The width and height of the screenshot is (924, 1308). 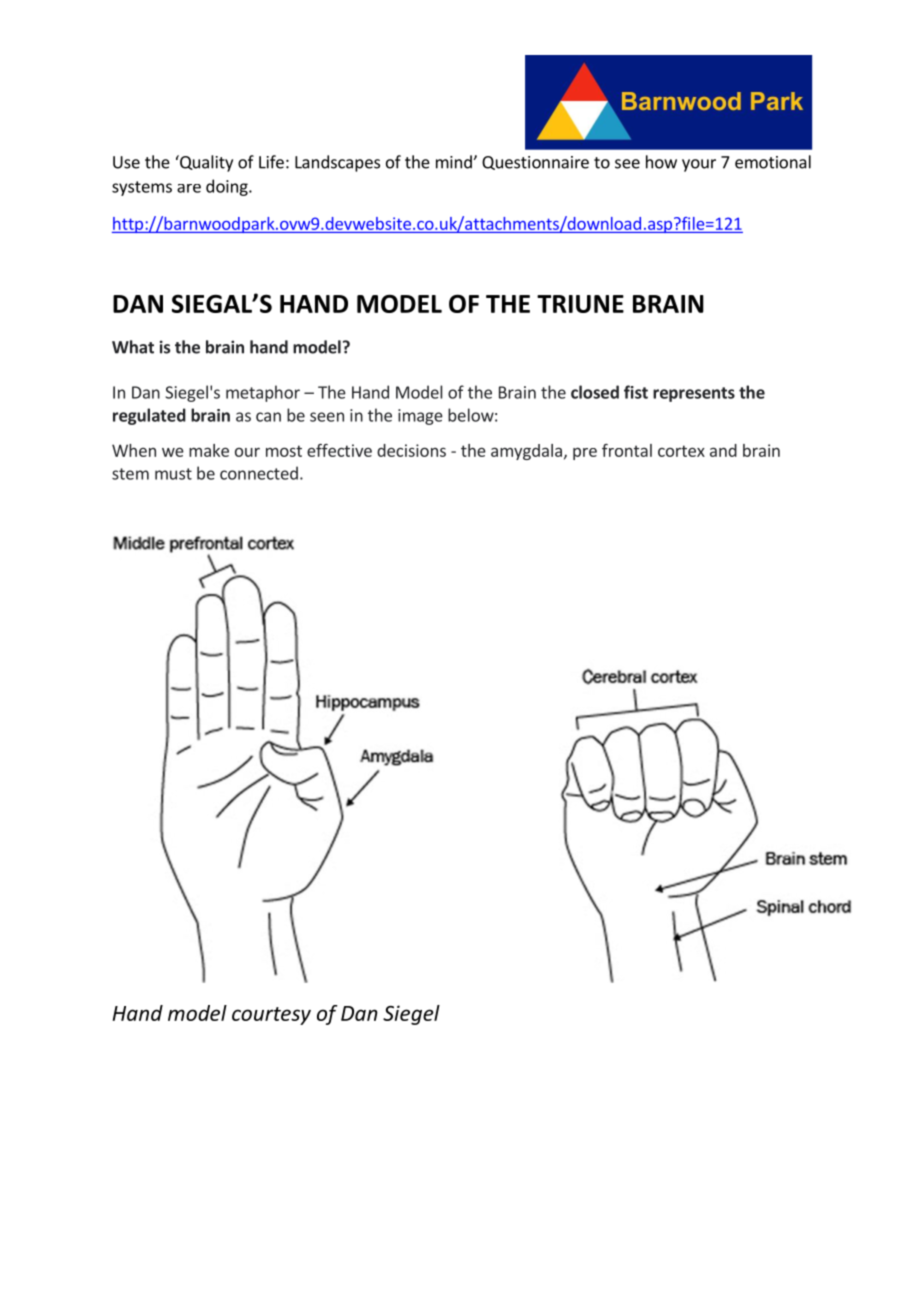 I want to click on connected, so click(x=259, y=473).
